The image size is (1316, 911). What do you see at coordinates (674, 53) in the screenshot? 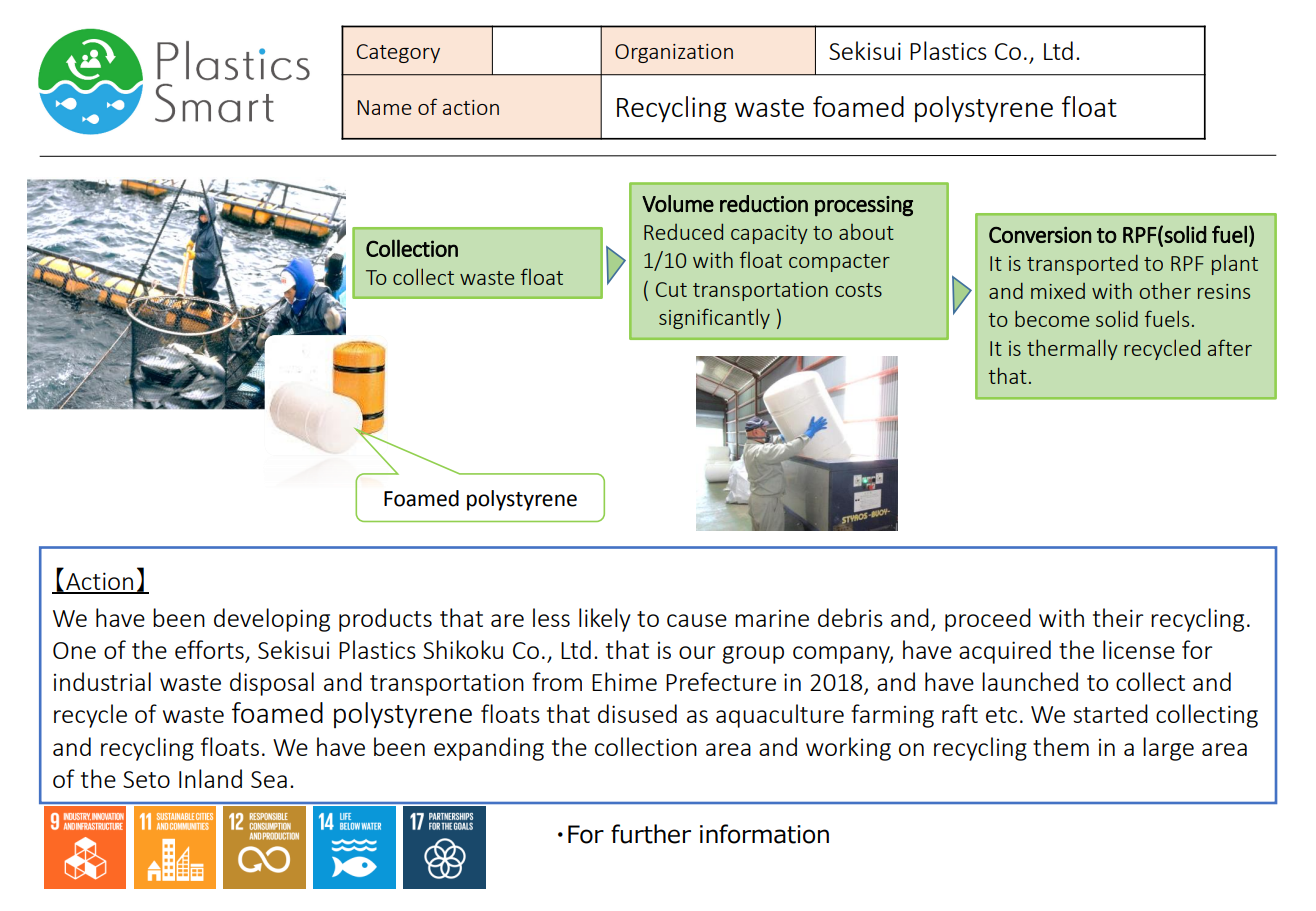
I see `Organization` at bounding box center [674, 53].
